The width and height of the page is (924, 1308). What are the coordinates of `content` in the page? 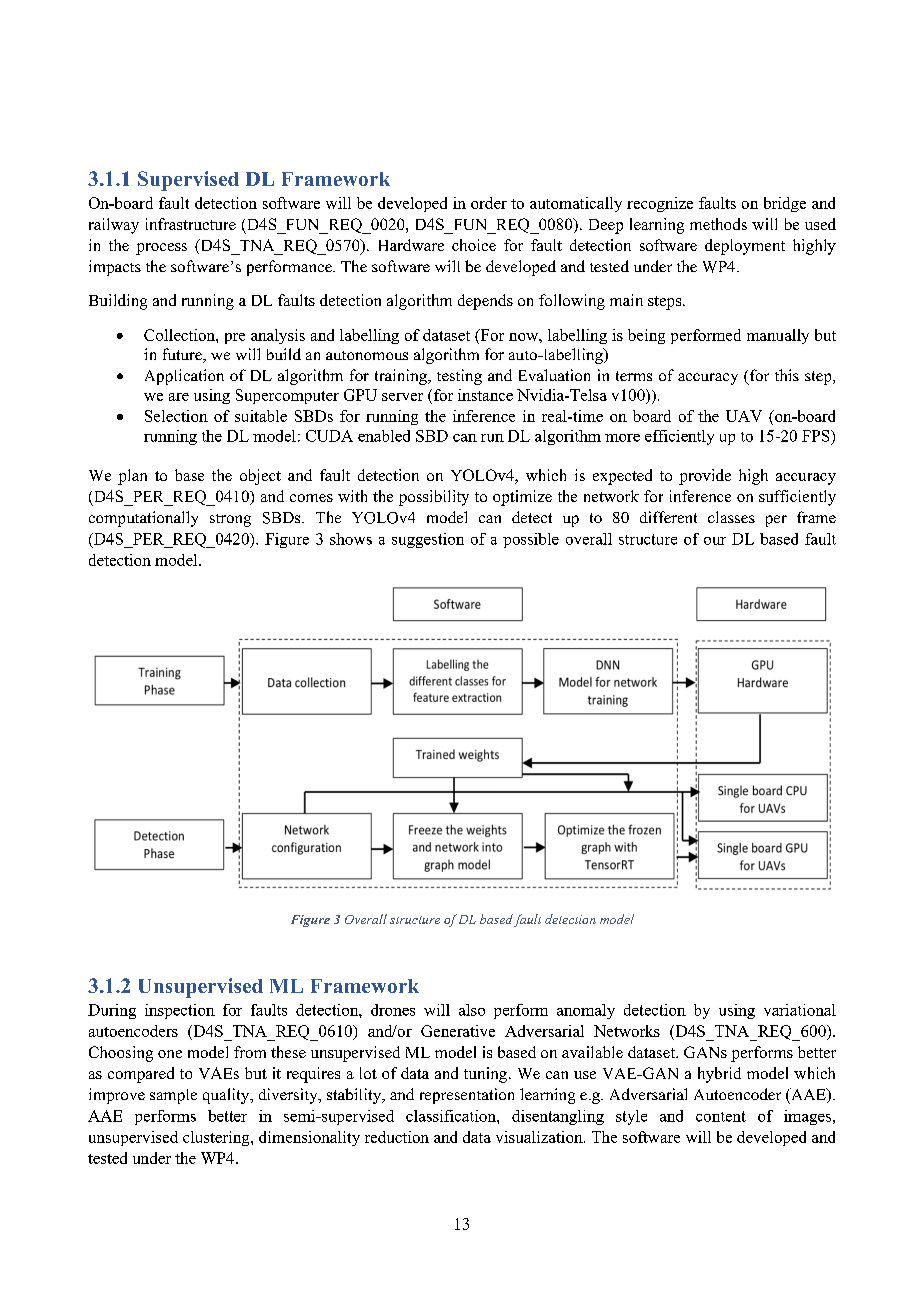 It's located at (721, 1116).
